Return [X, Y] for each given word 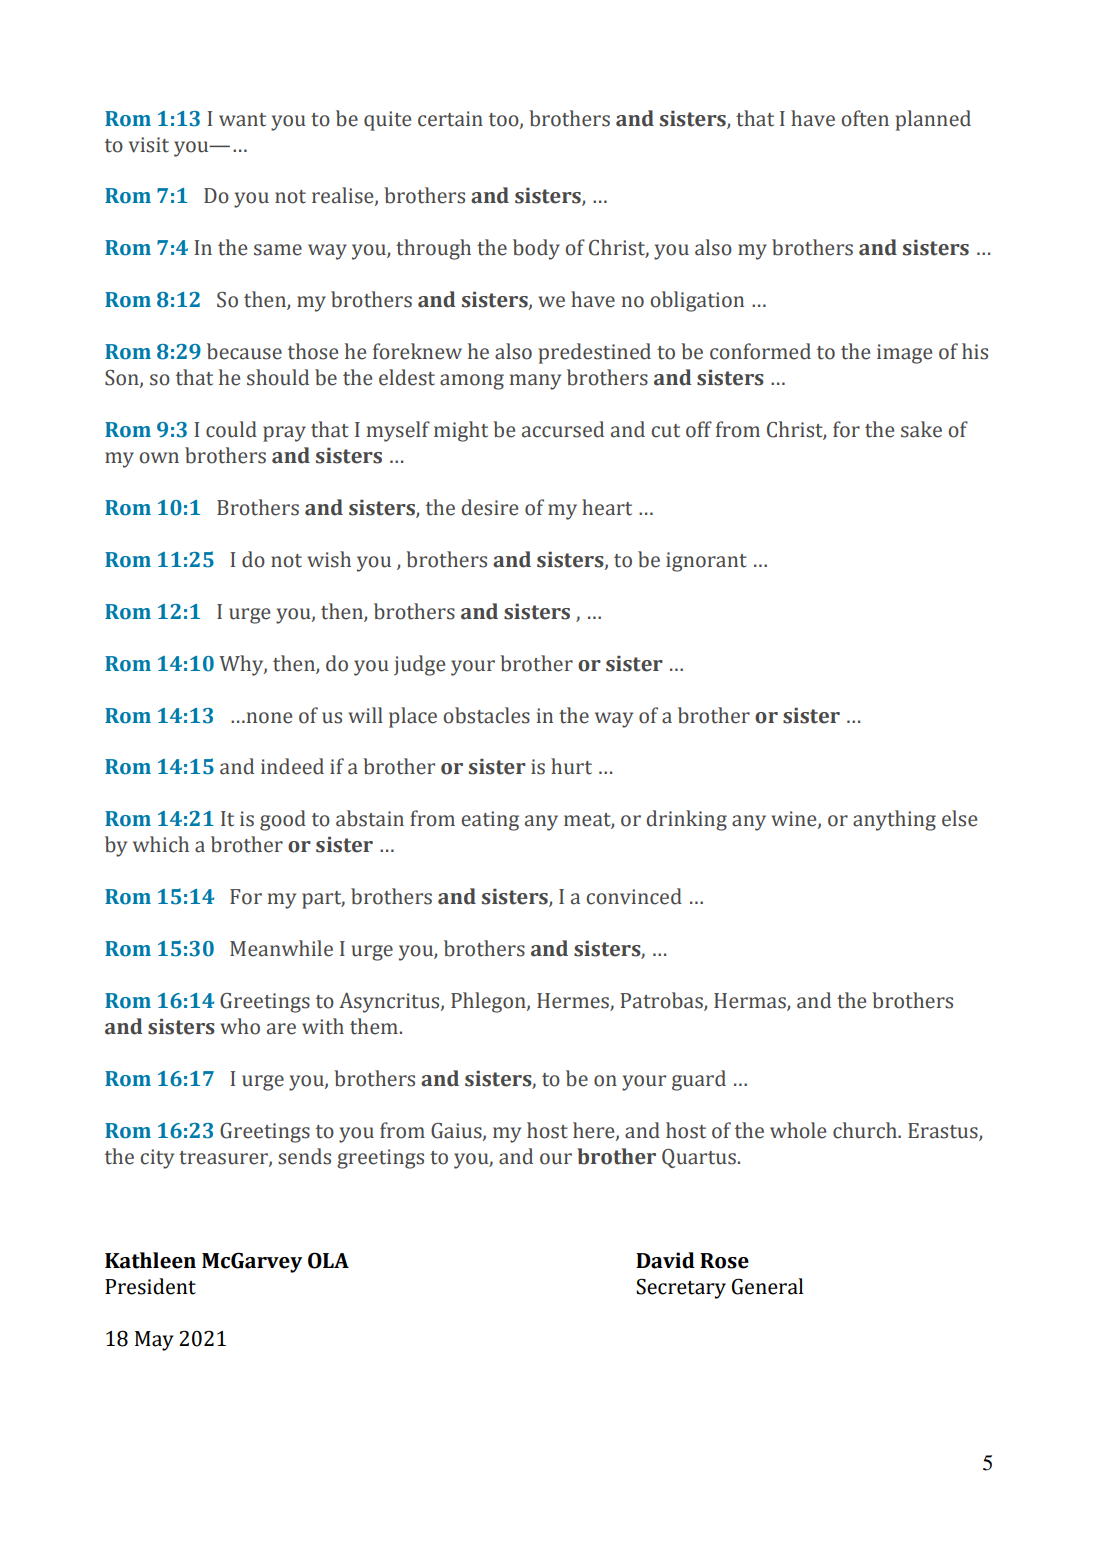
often [865, 118]
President [150, 1286]
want [242, 120]
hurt [571, 766]
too [505, 120]
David [665, 1260]
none [268, 718]
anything [894, 820]
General [767, 1286]
